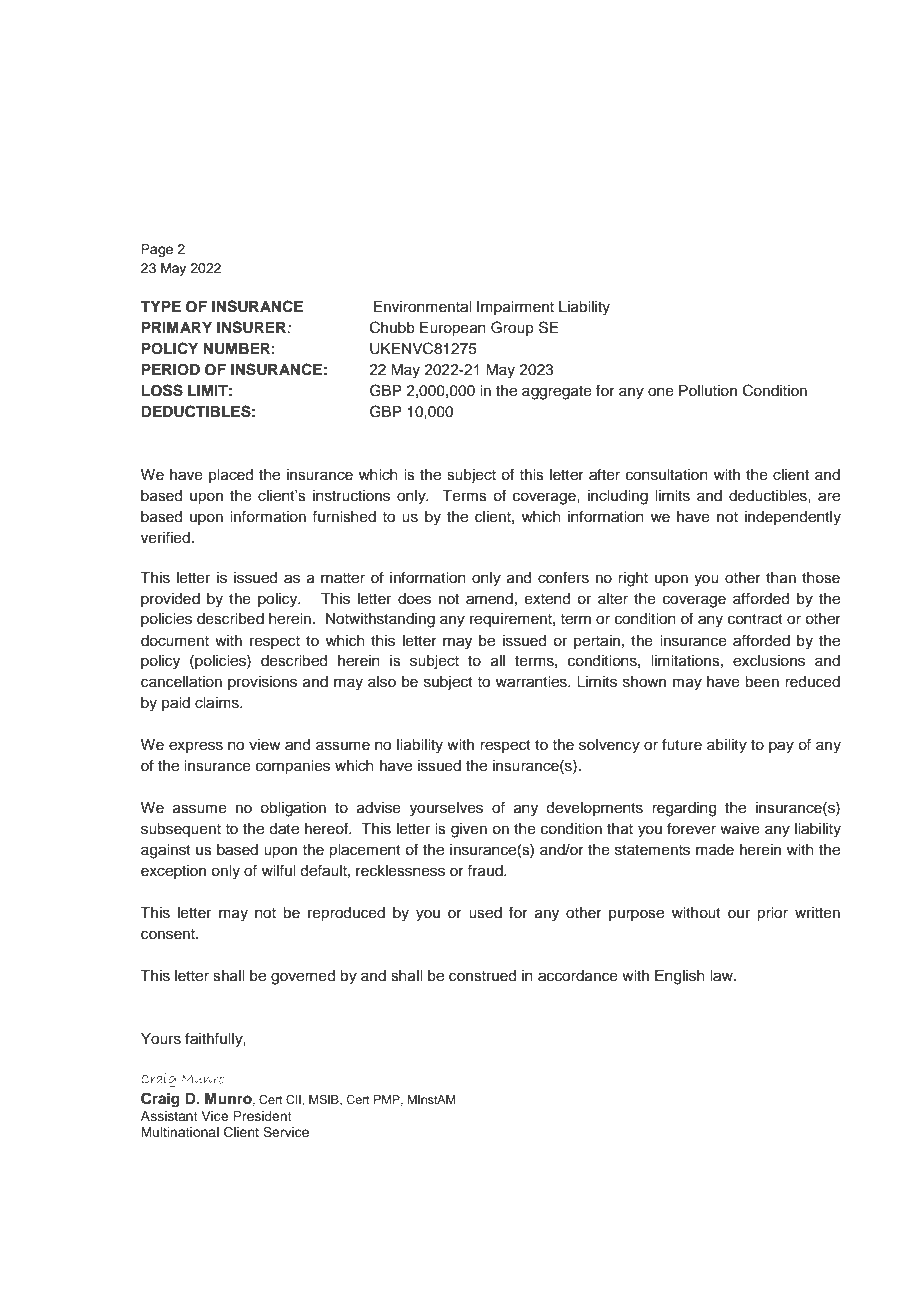 This screenshot has height=1308, width=924. I want to click on President, so click(262, 1116).
